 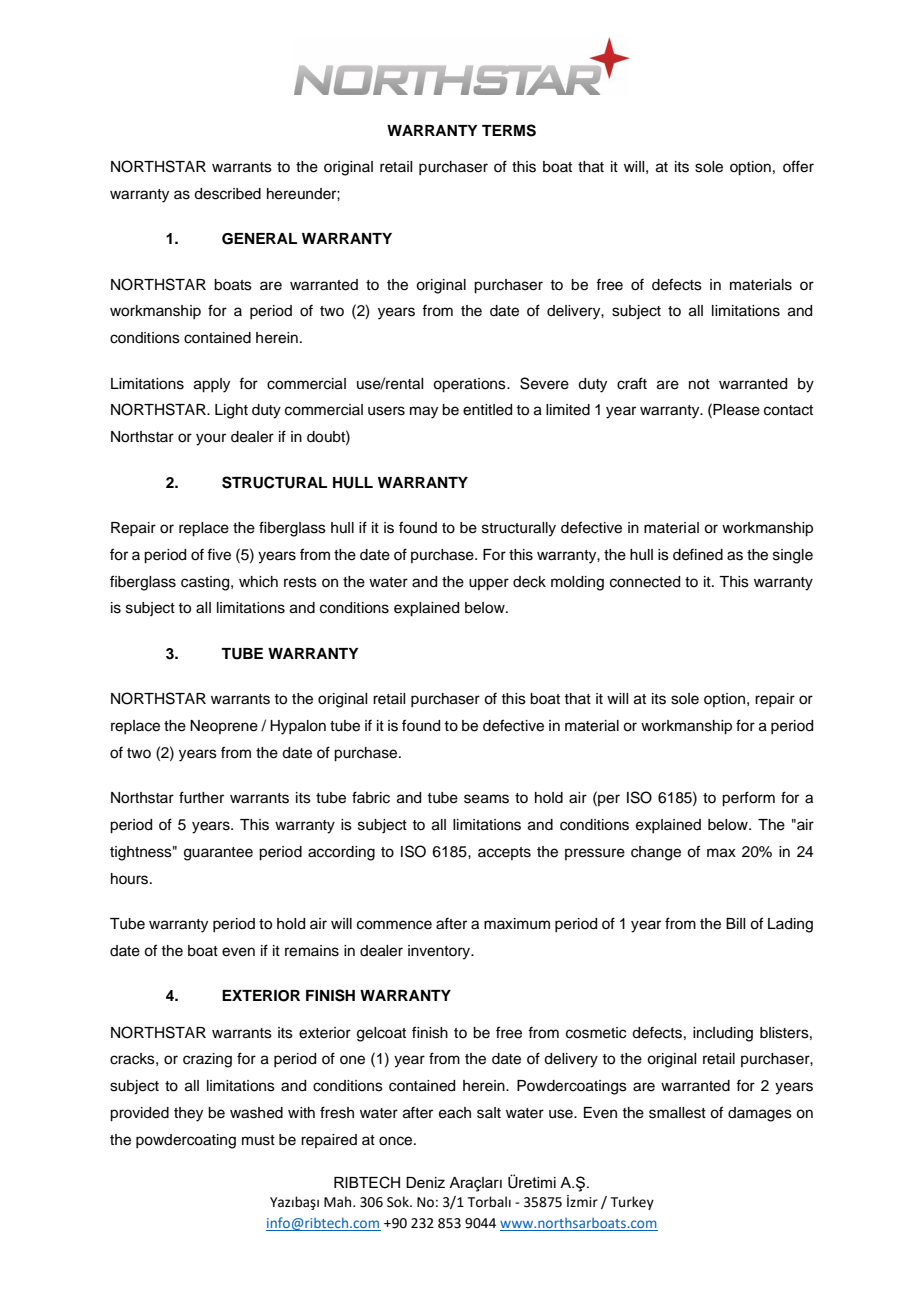 I want to click on Neoprene, so click(x=224, y=727).
